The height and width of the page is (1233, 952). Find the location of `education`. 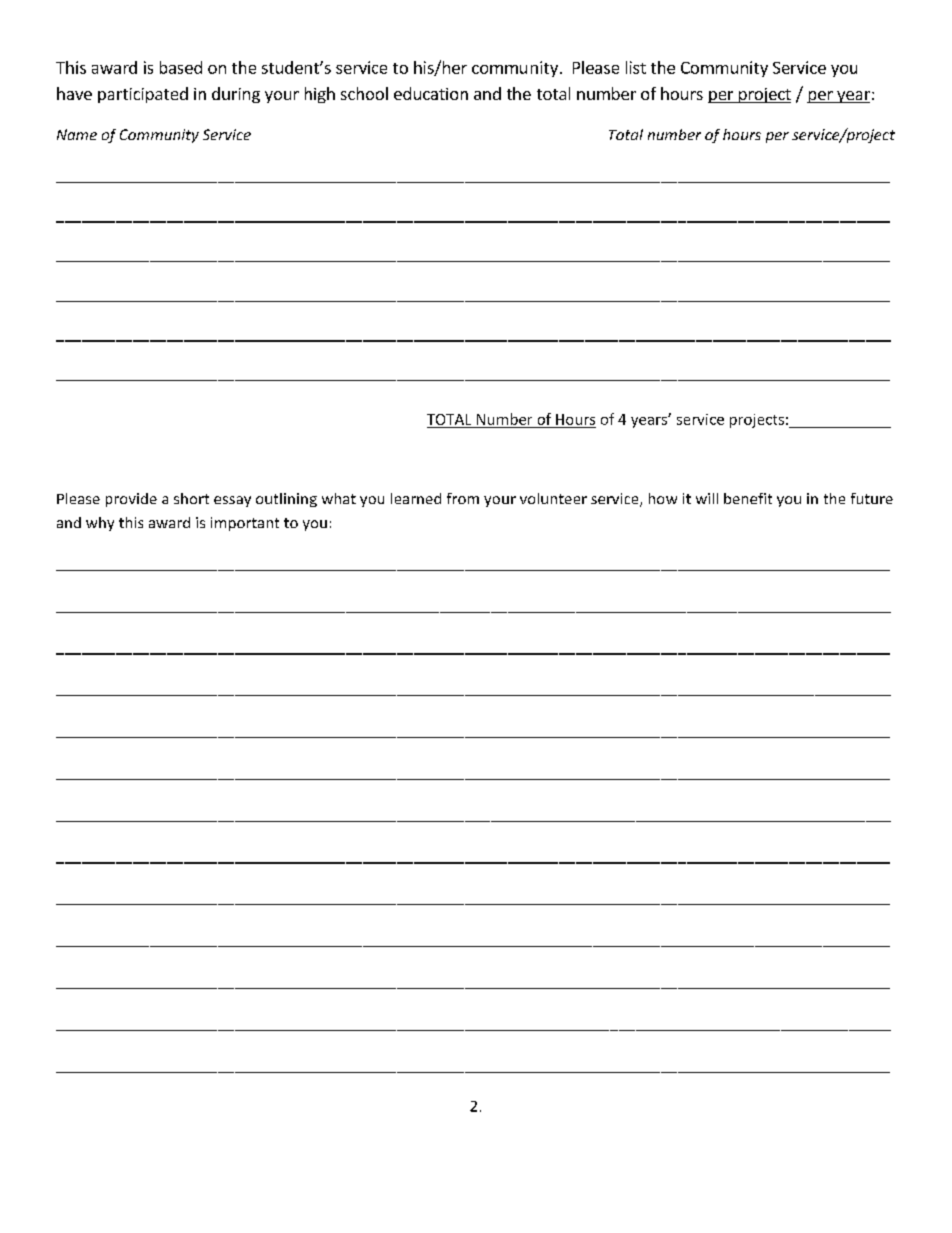

education is located at coordinates (431, 93).
